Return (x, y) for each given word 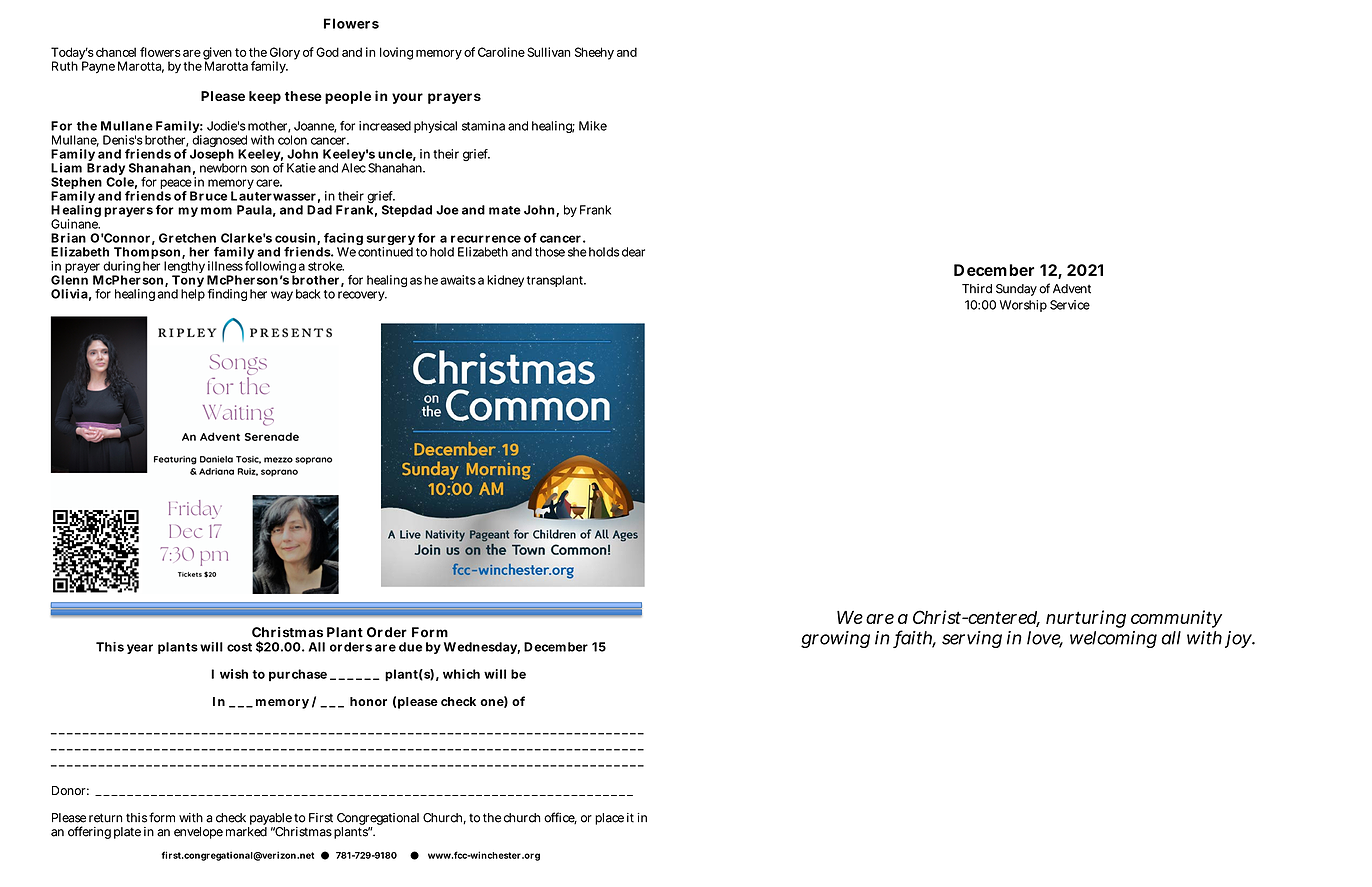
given (217, 54)
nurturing (1086, 619)
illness (225, 266)
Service (1070, 305)
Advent (1072, 289)
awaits (458, 280)
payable (270, 820)
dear (633, 252)
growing (835, 639)
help (193, 295)
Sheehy (594, 53)
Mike (593, 126)
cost (239, 647)
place (609, 819)
